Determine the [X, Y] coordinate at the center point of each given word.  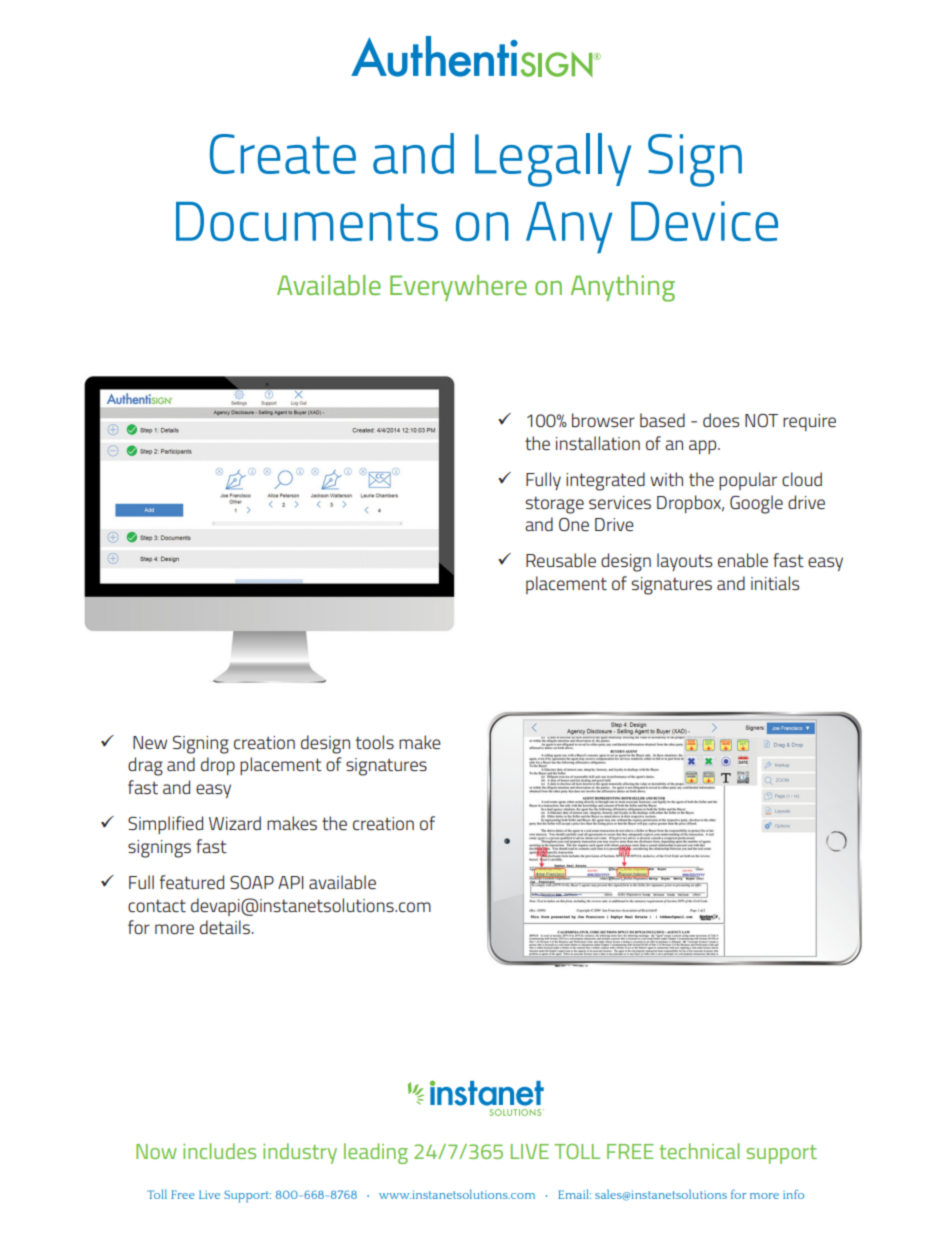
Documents [307, 221]
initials [775, 583]
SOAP [252, 882]
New [150, 742]
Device [704, 221]
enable [743, 560]
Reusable [561, 560]
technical [699, 1151]
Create [283, 154]
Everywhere [458, 288]
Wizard [235, 823]
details [225, 927]
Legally [553, 160]
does [721, 420]
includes [219, 1151]
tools [375, 742]
